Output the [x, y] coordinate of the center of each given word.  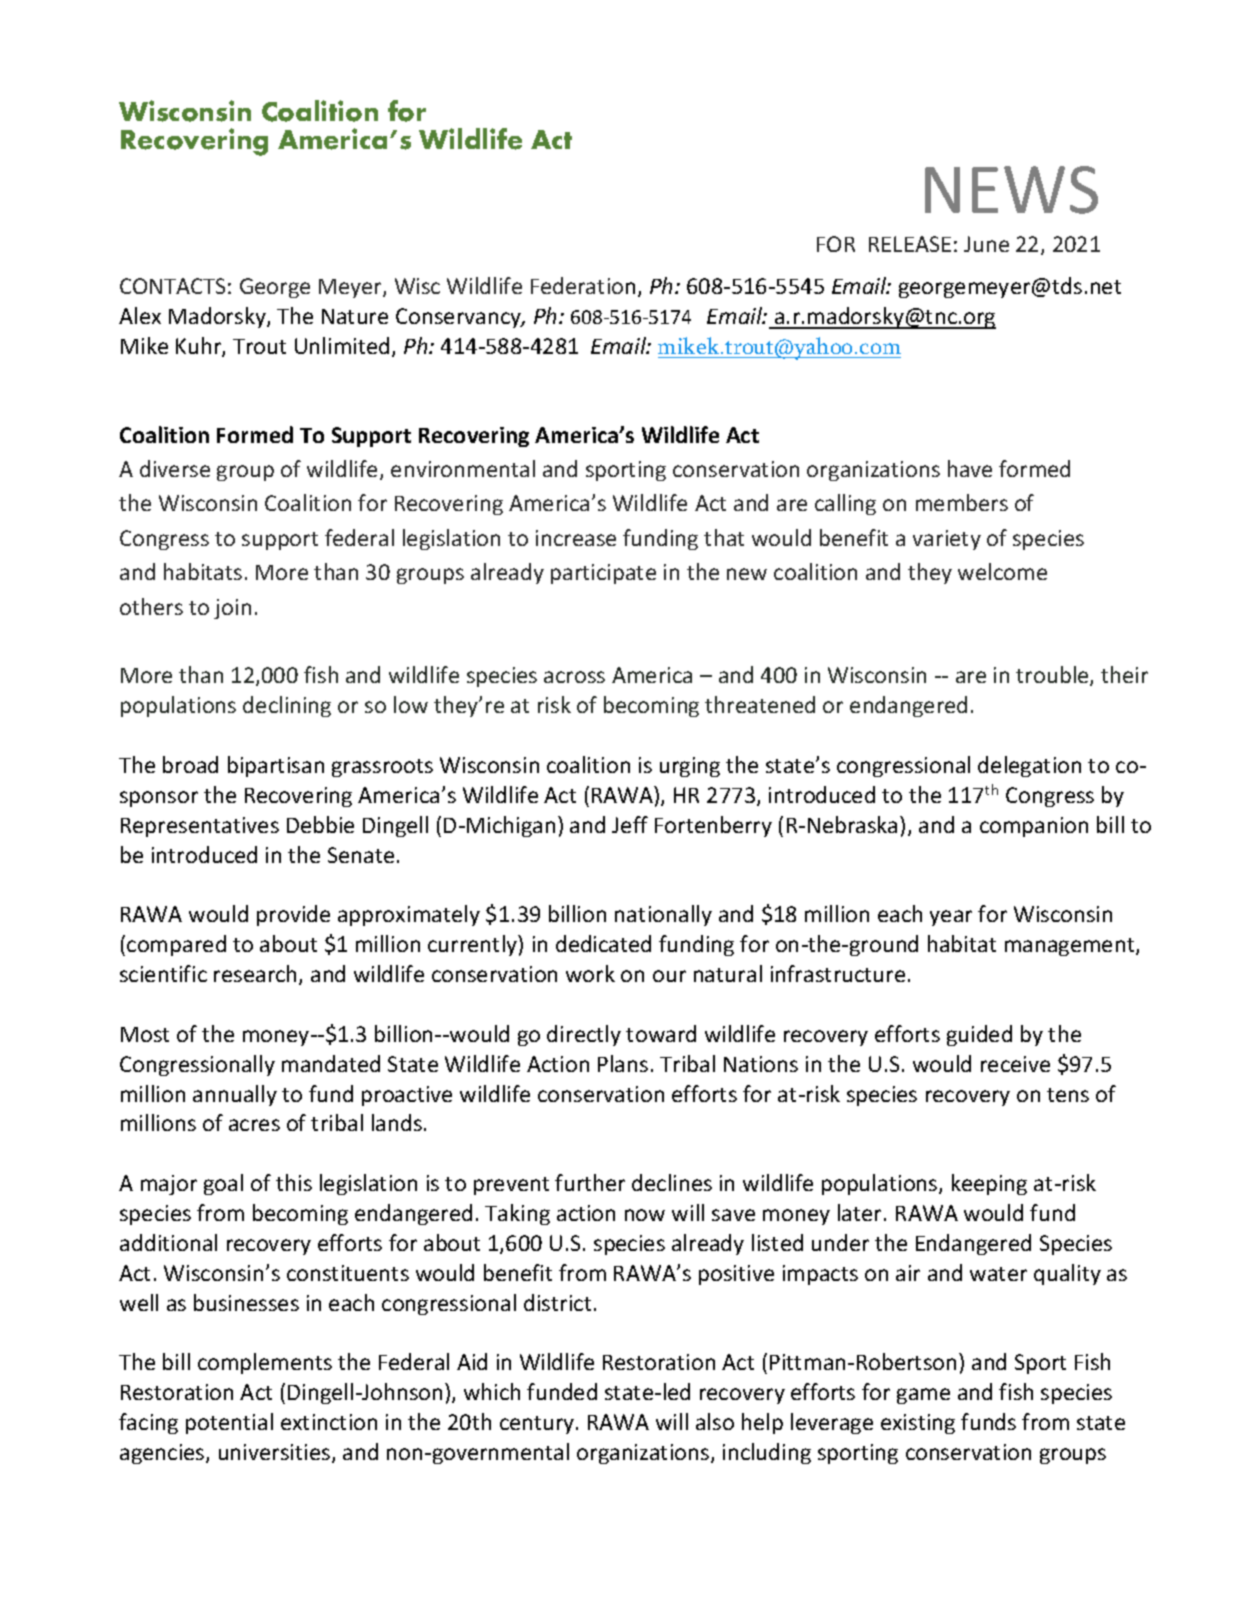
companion [1034, 827]
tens [1068, 1095]
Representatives [200, 827]
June [986, 244]
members [962, 502]
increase [576, 538]
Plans [623, 1063]
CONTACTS [172, 286]
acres [254, 1125]
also [715, 1421]
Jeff [630, 824]
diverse [175, 468]
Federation [583, 285]
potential [229, 1423]
